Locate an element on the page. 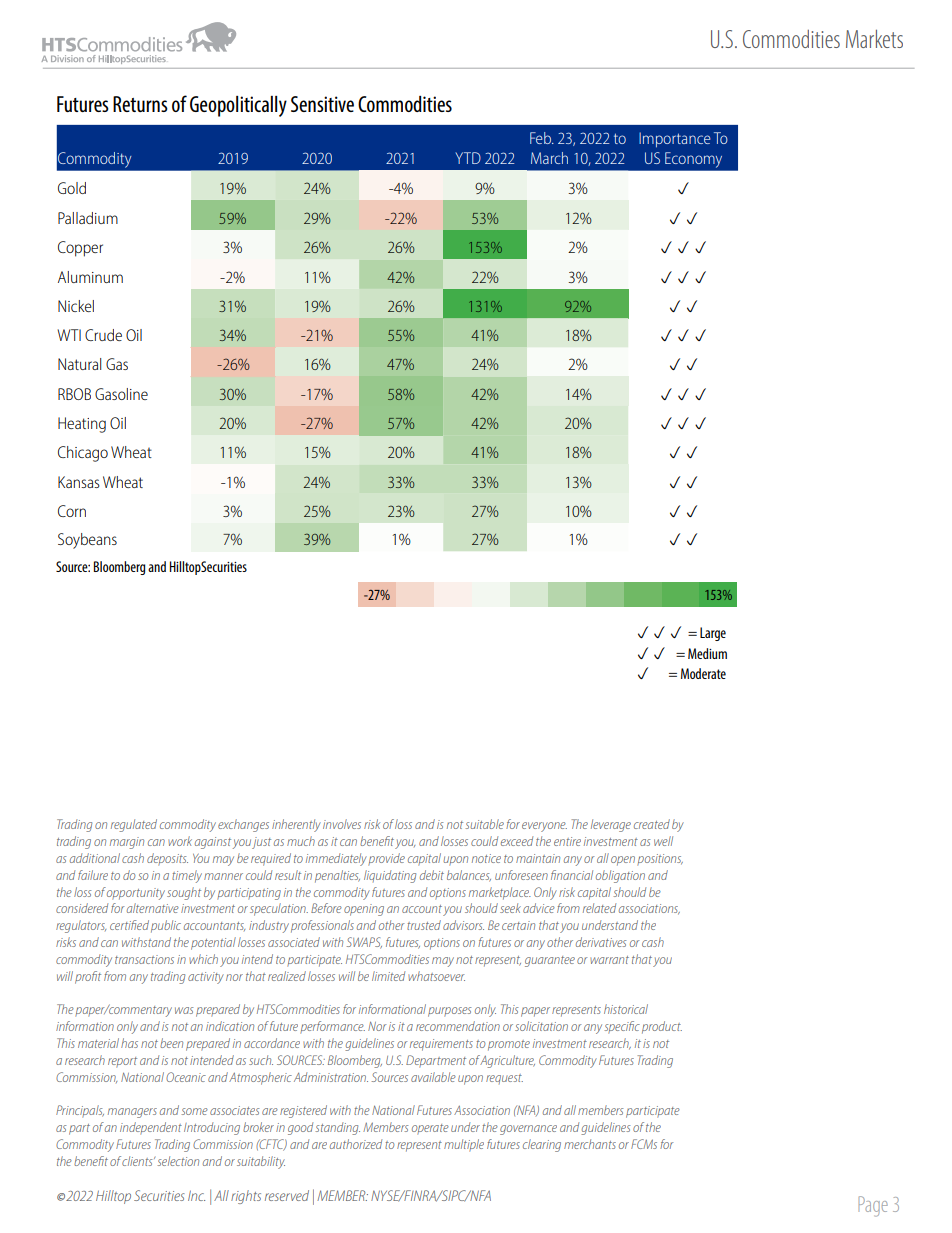 The image size is (952, 1233). selection is located at coordinates (178, 1161).
